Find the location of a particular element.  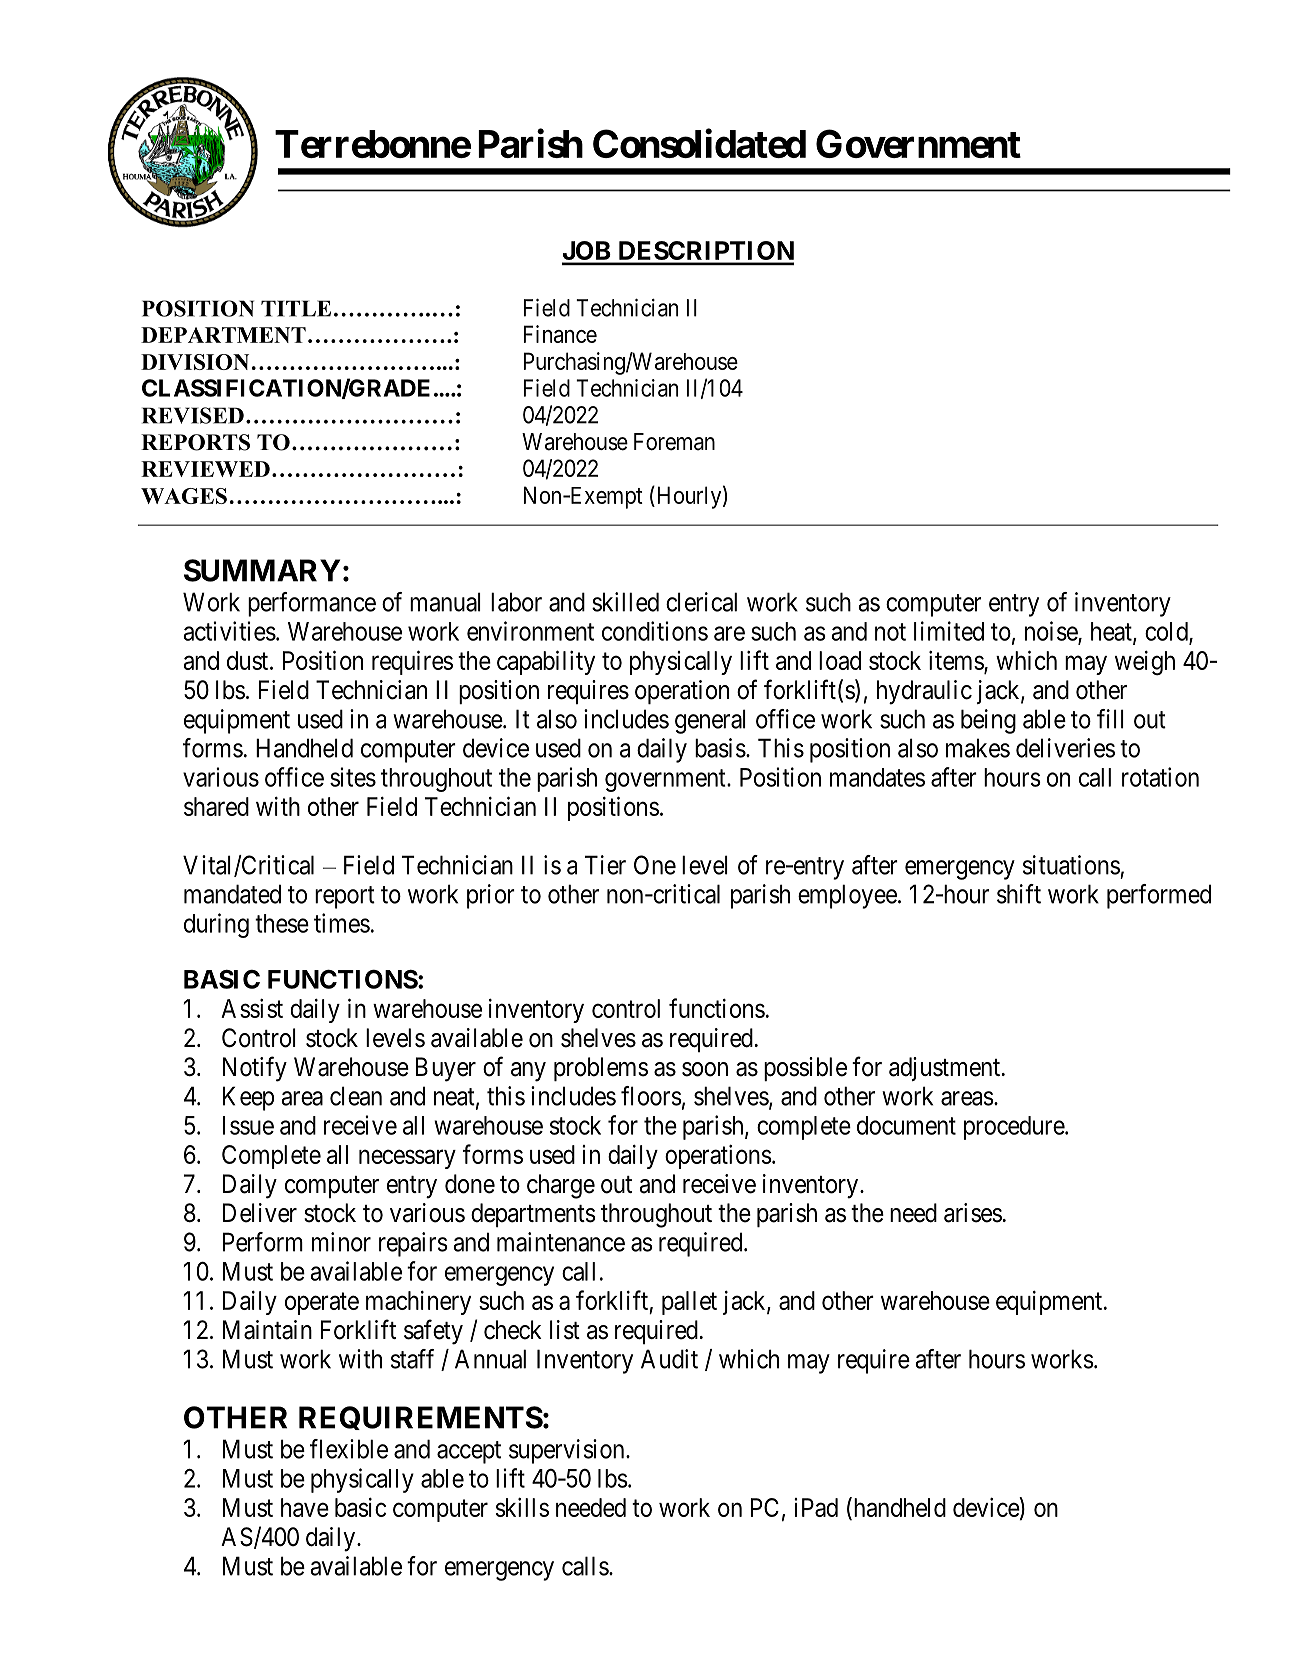

Foreman is located at coordinates (674, 442).
